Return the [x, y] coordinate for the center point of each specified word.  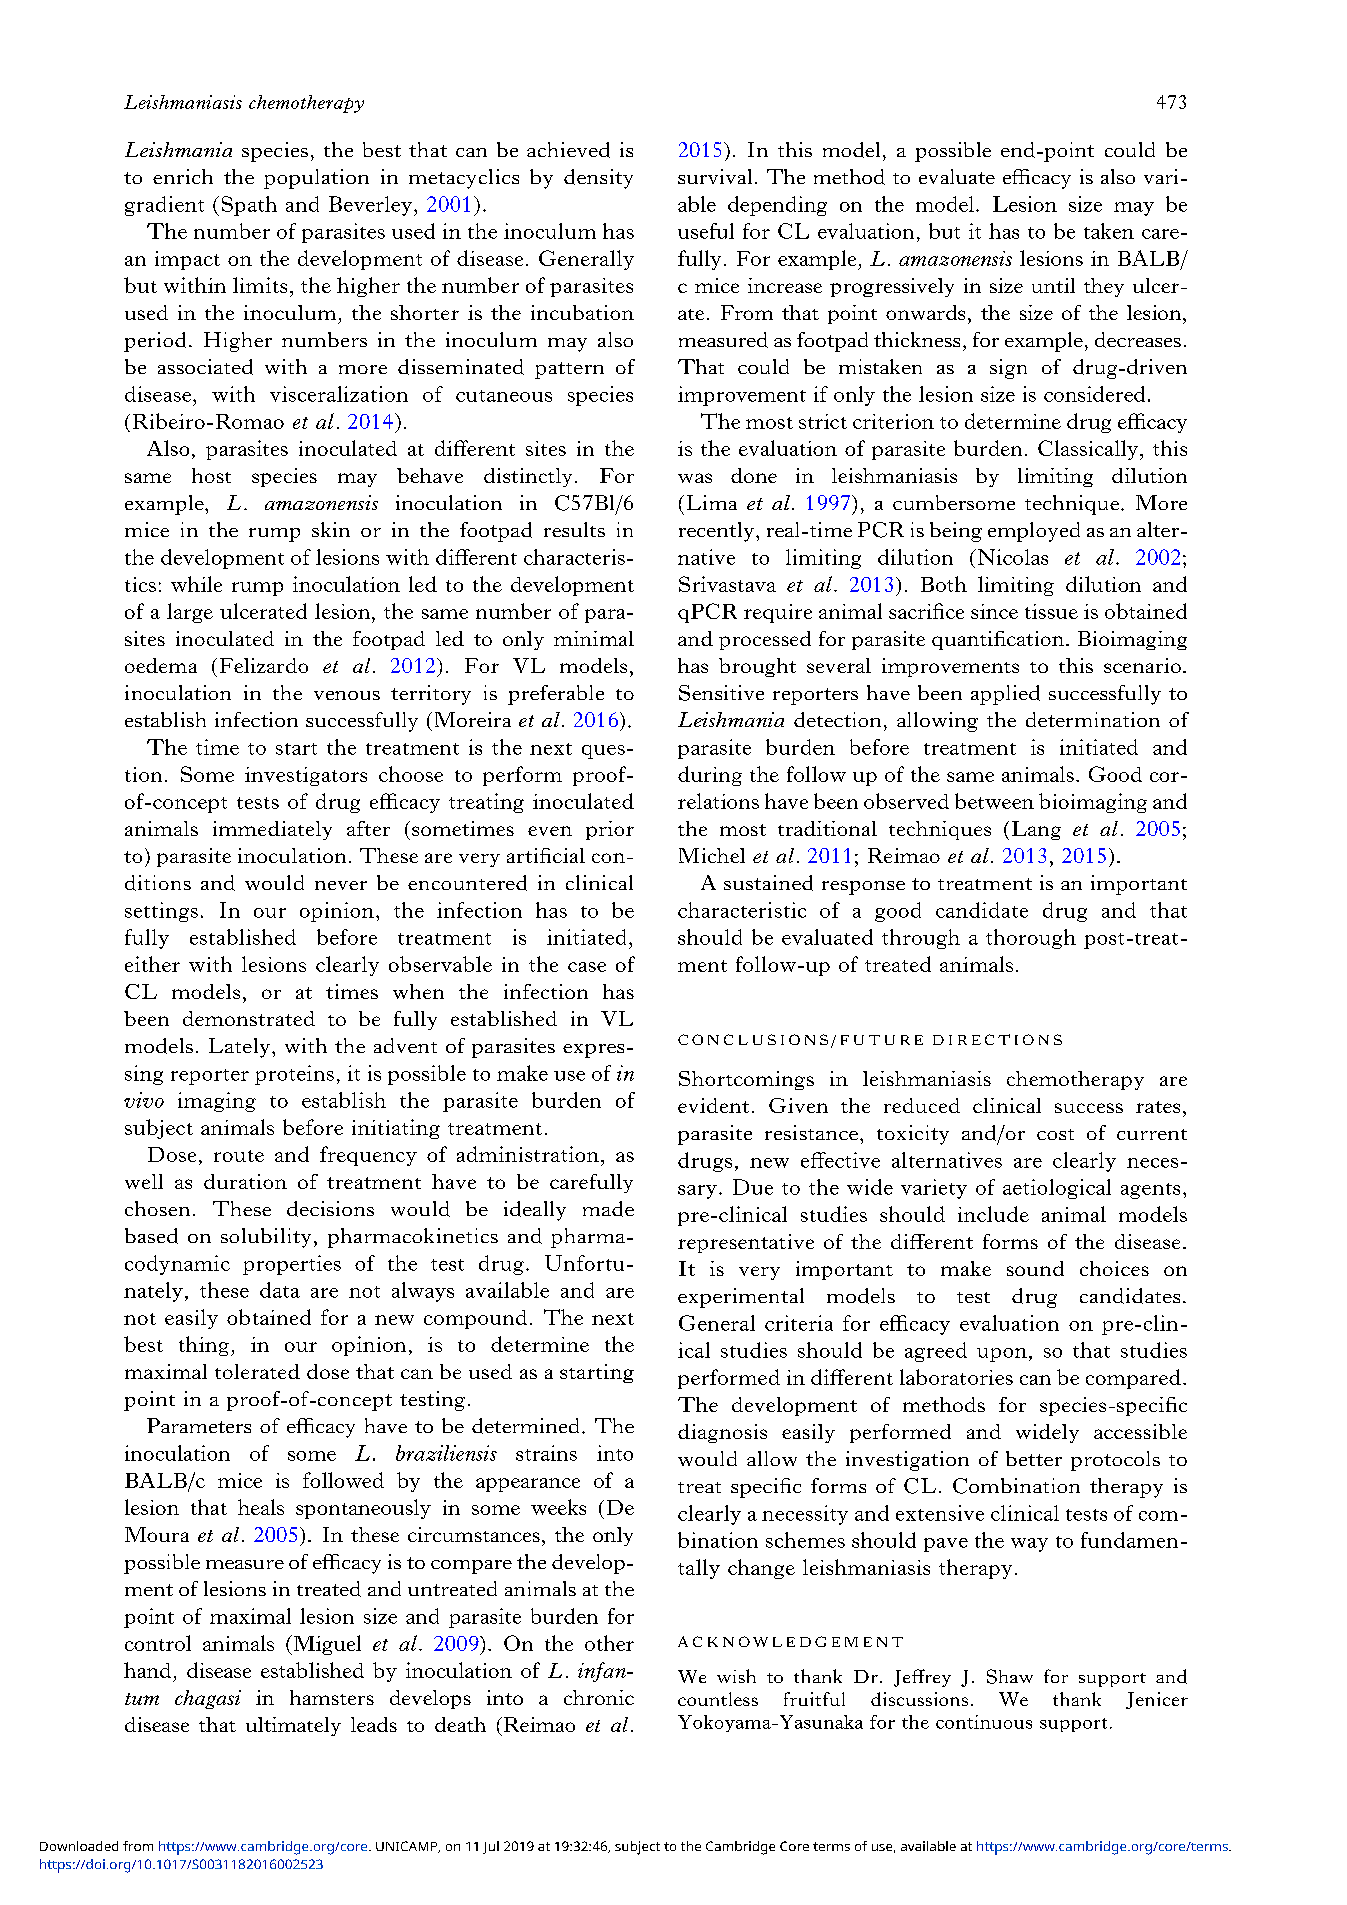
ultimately [293, 1726]
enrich [183, 176]
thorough [1031, 939]
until [1053, 285]
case [587, 967]
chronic [599, 1697]
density [598, 179]
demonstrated [249, 1018]
